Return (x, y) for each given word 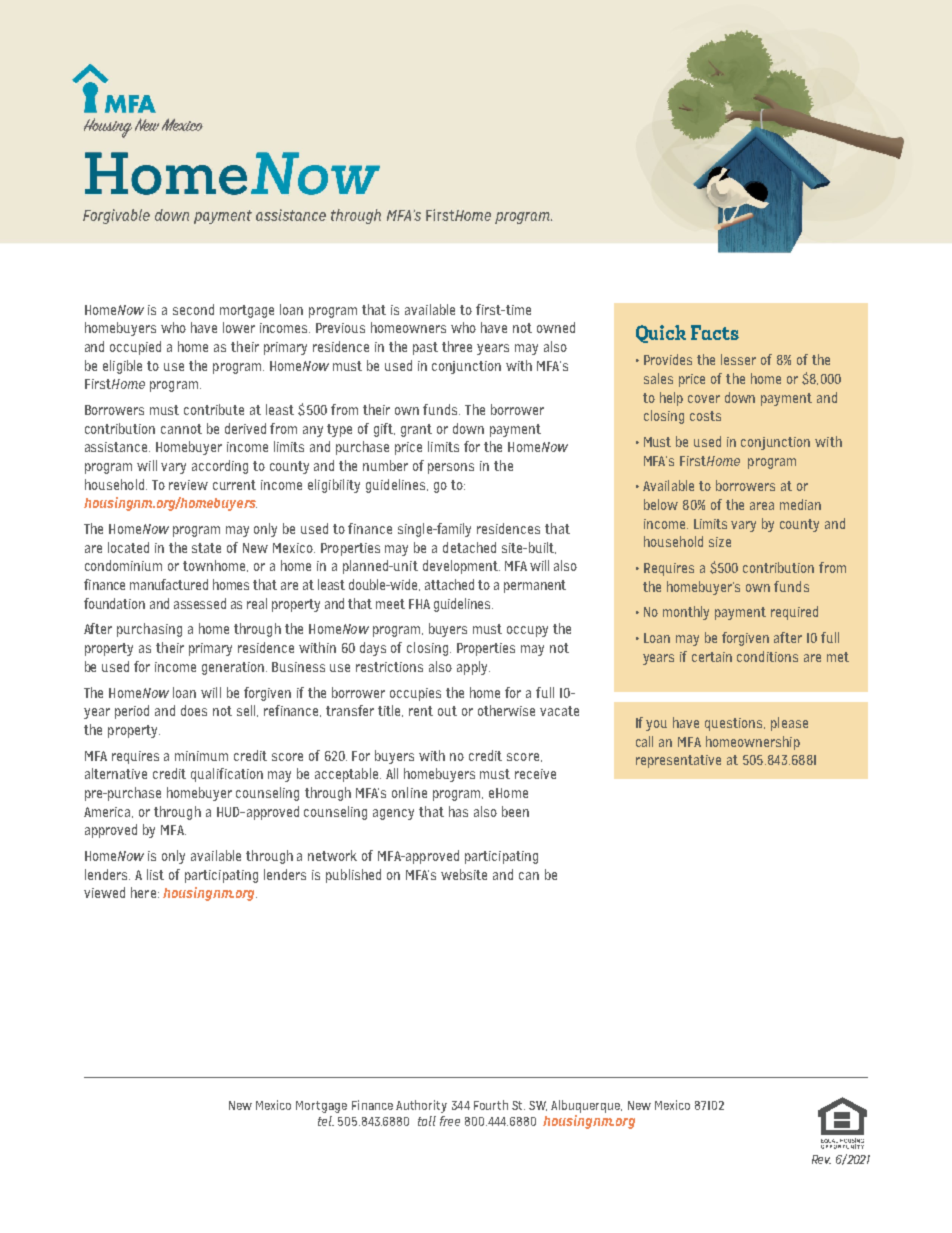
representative (678, 761)
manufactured (169, 584)
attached (449, 584)
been (515, 811)
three (457, 346)
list (155, 874)
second (193, 309)
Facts (715, 332)
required (794, 613)
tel (326, 1121)
